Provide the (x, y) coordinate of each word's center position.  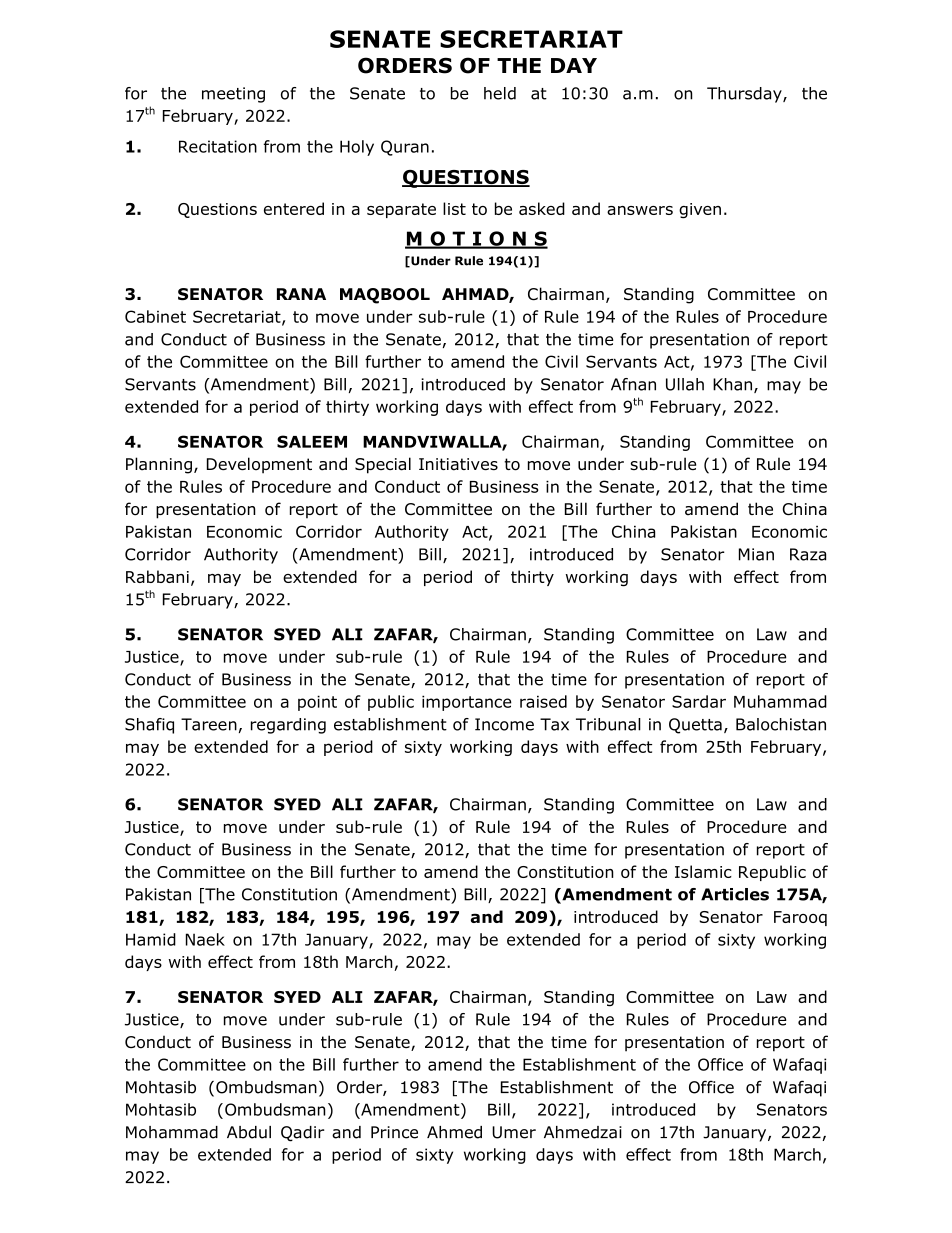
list (454, 208)
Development (259, 465)
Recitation (218, 146)
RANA (301, 294)
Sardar (699, 701)
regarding (288, 726)
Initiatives (458, 464)
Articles (735, 894)
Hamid (151, 939)
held (500, 93)
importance (467, 703)
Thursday (745, 95)
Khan (734, 385)
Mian (756, 554)
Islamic (703, 871)
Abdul (249, 1132)
